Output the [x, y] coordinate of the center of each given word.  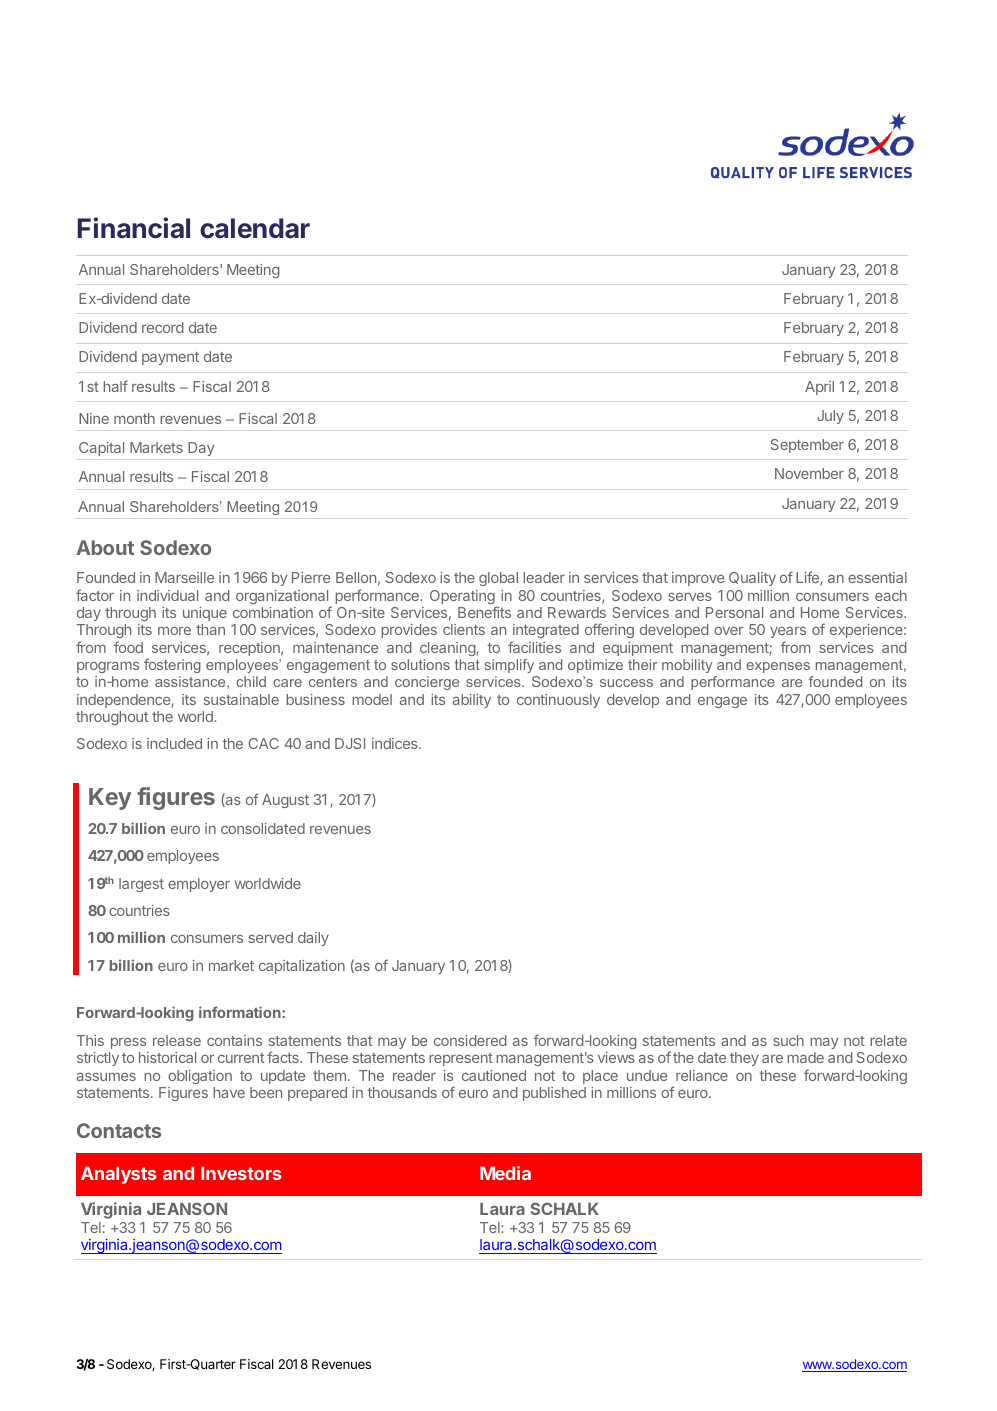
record [163, 327]
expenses [778, 667]
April [819, 388]
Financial [134, 228]
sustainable [241, 699]
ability [472, 701]
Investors [241, 1173]
